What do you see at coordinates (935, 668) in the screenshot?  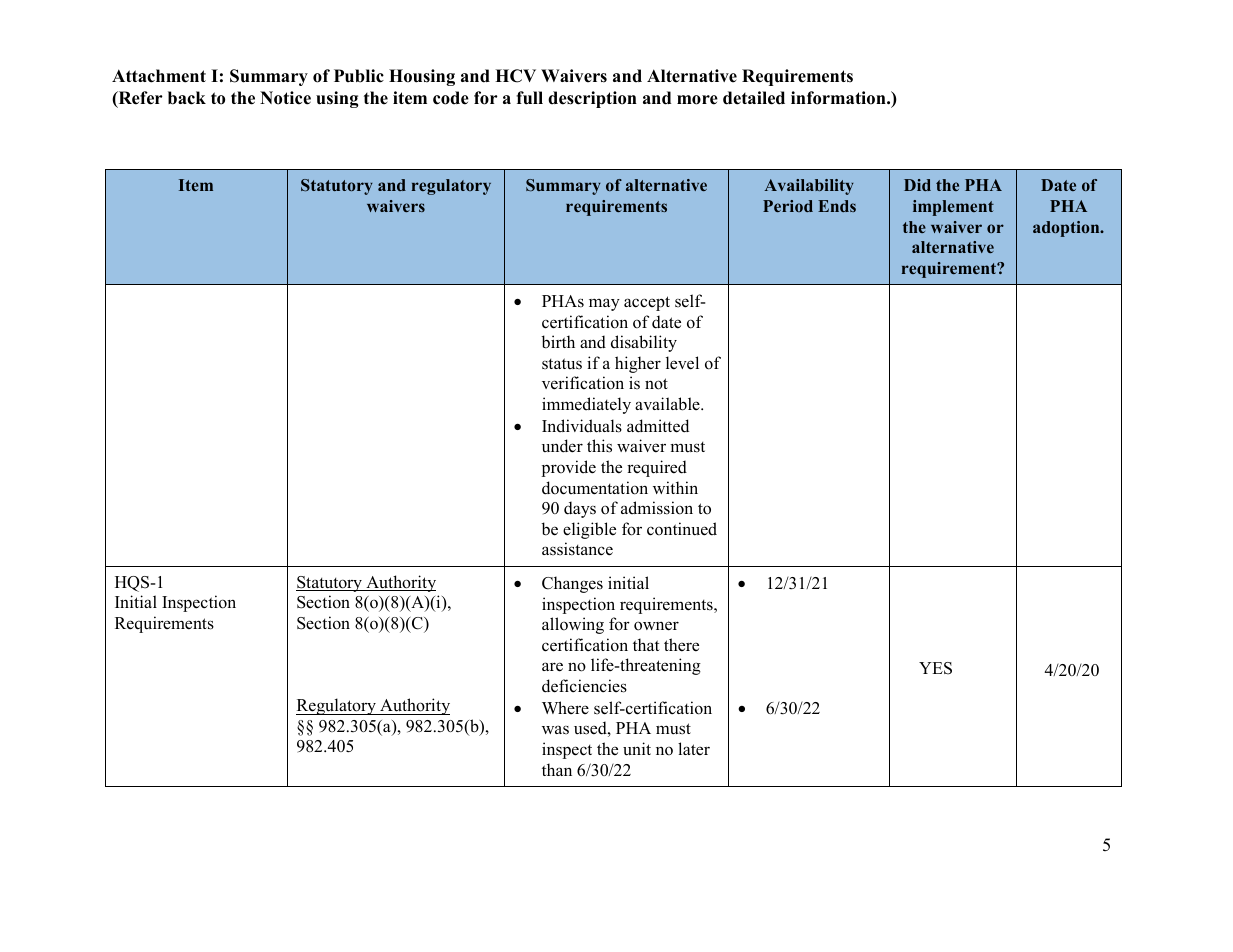 I see `YES` at bounding box center [935, 668].
